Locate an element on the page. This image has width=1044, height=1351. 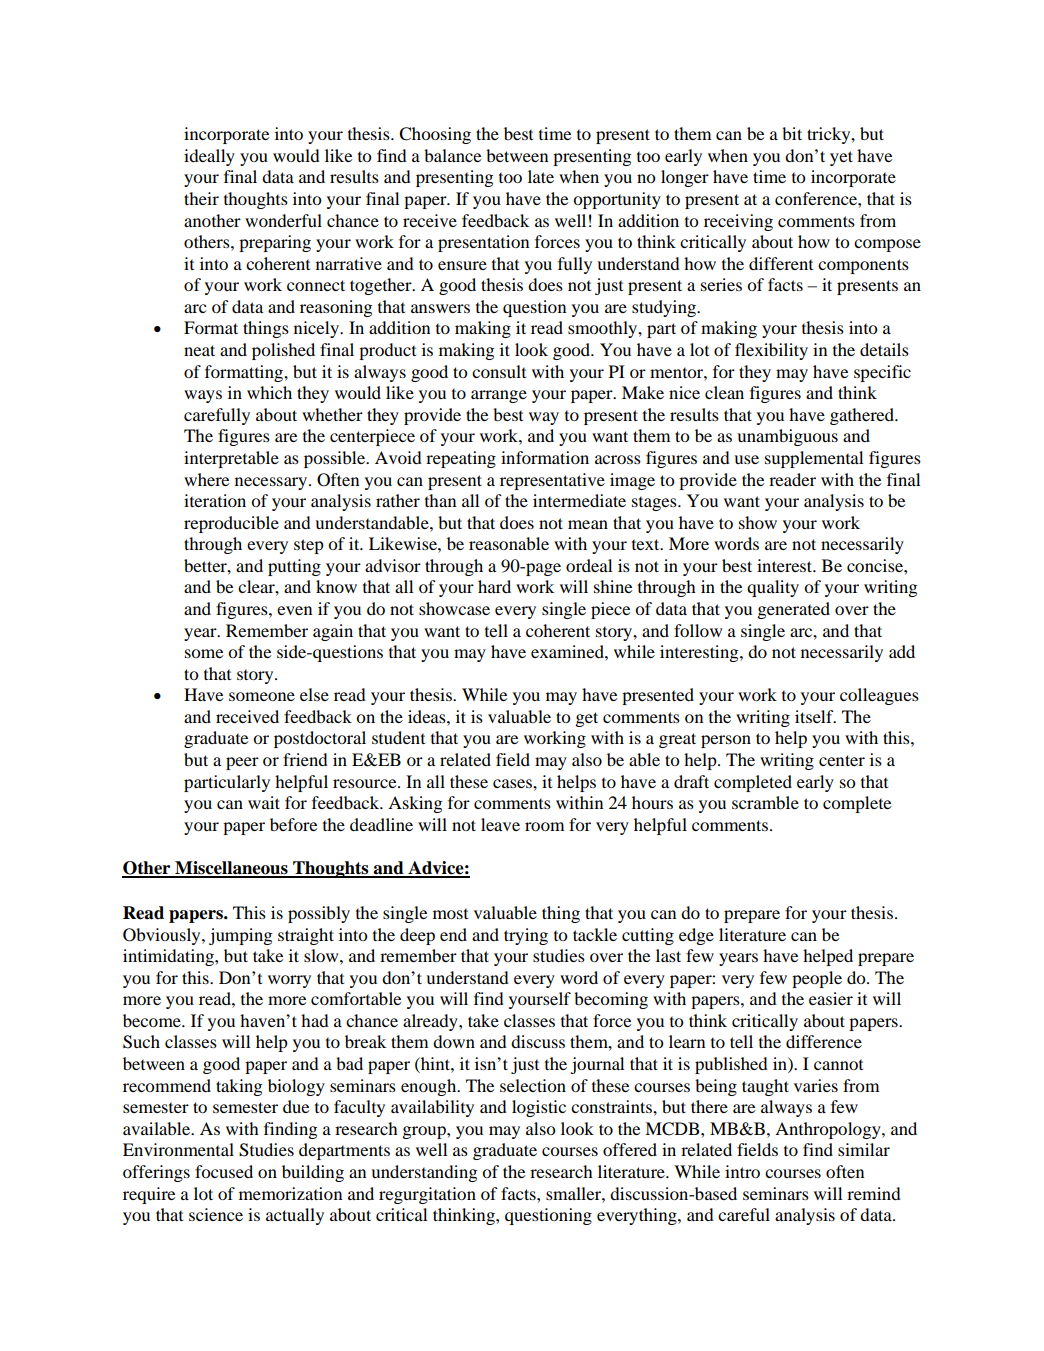
leave is located at coordinates (500, 824).
